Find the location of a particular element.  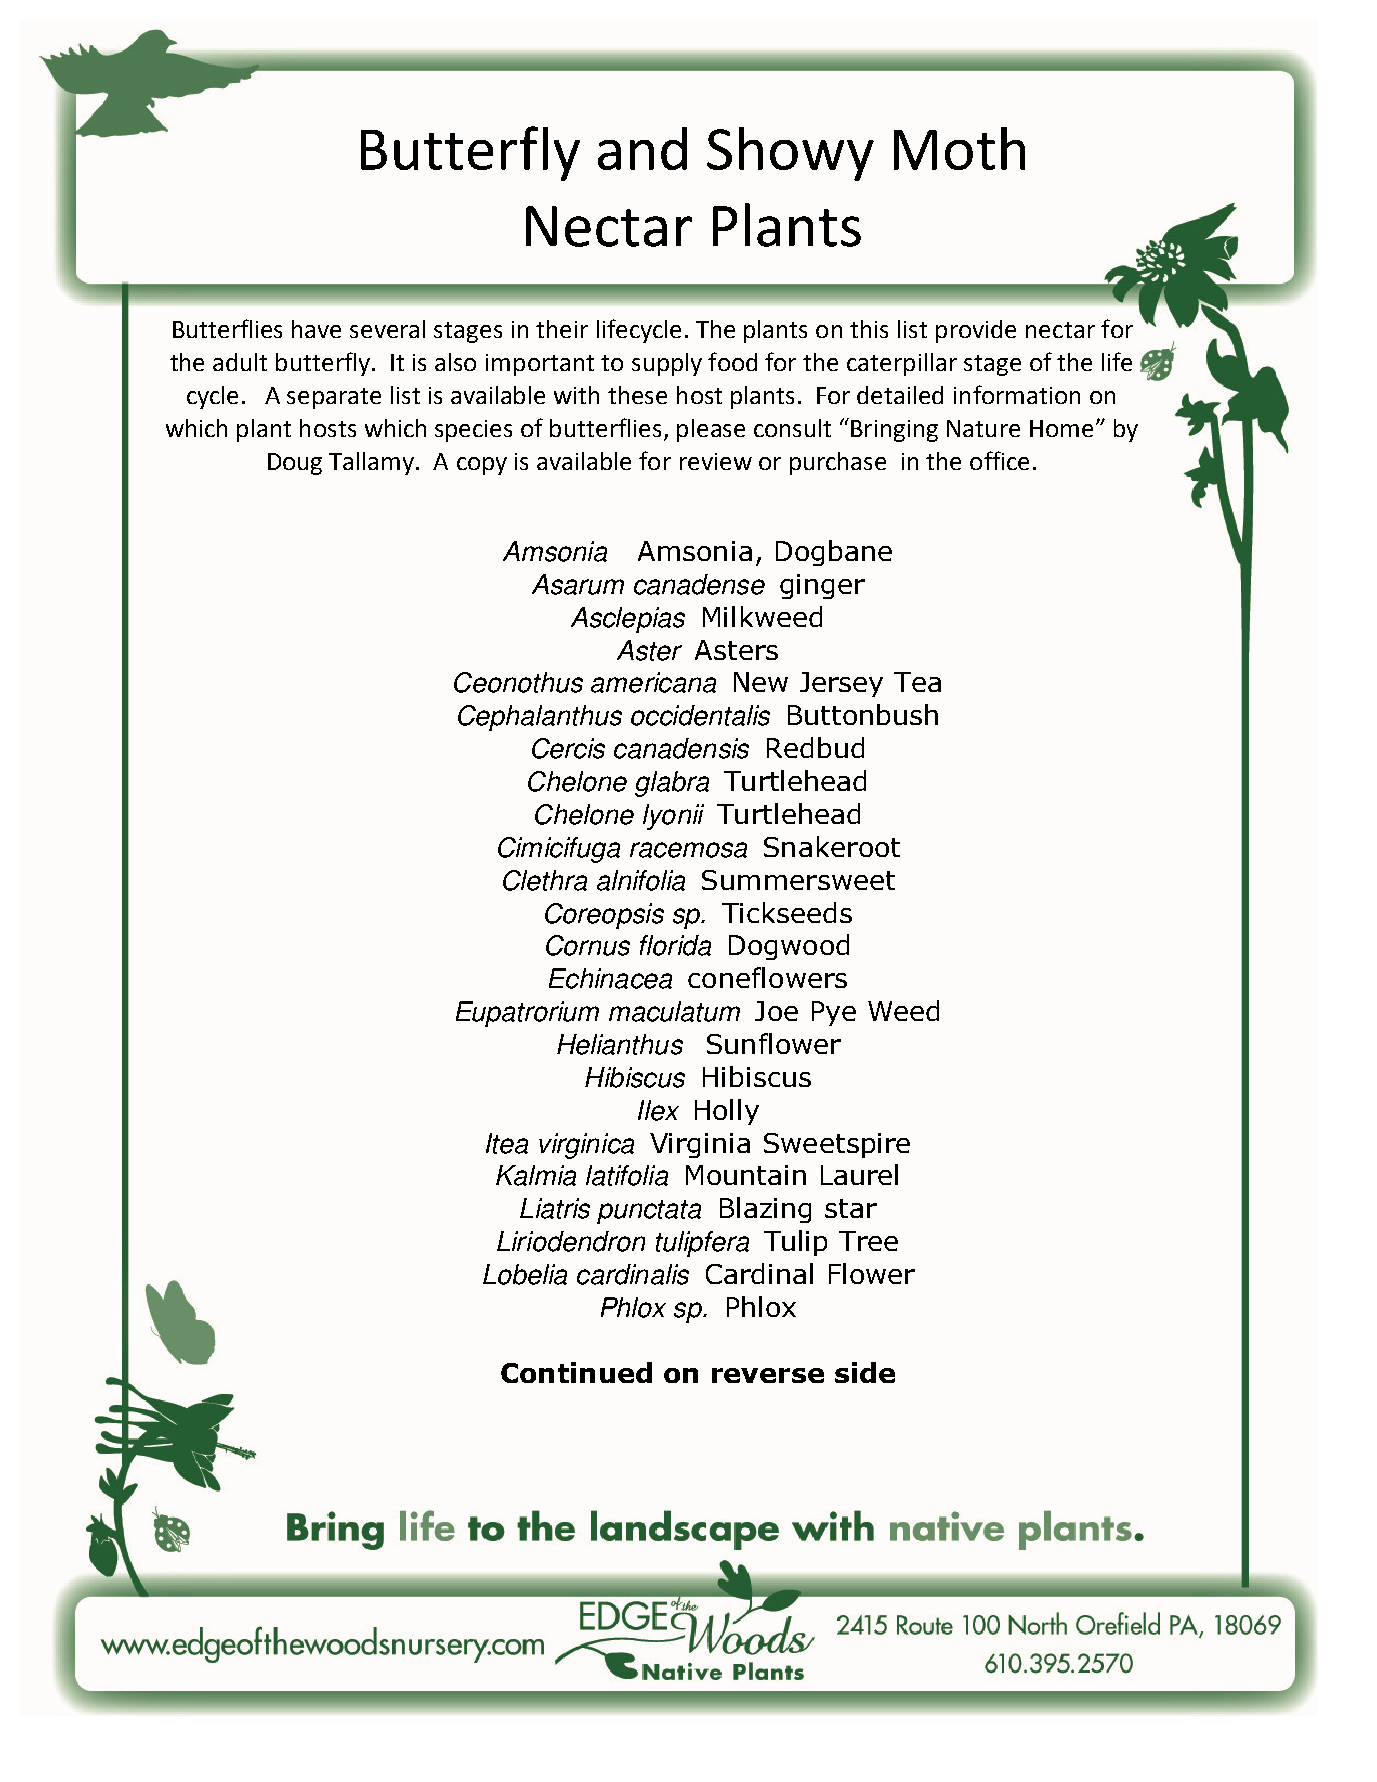

Lobelia is located at coordinates (525, 1274).
